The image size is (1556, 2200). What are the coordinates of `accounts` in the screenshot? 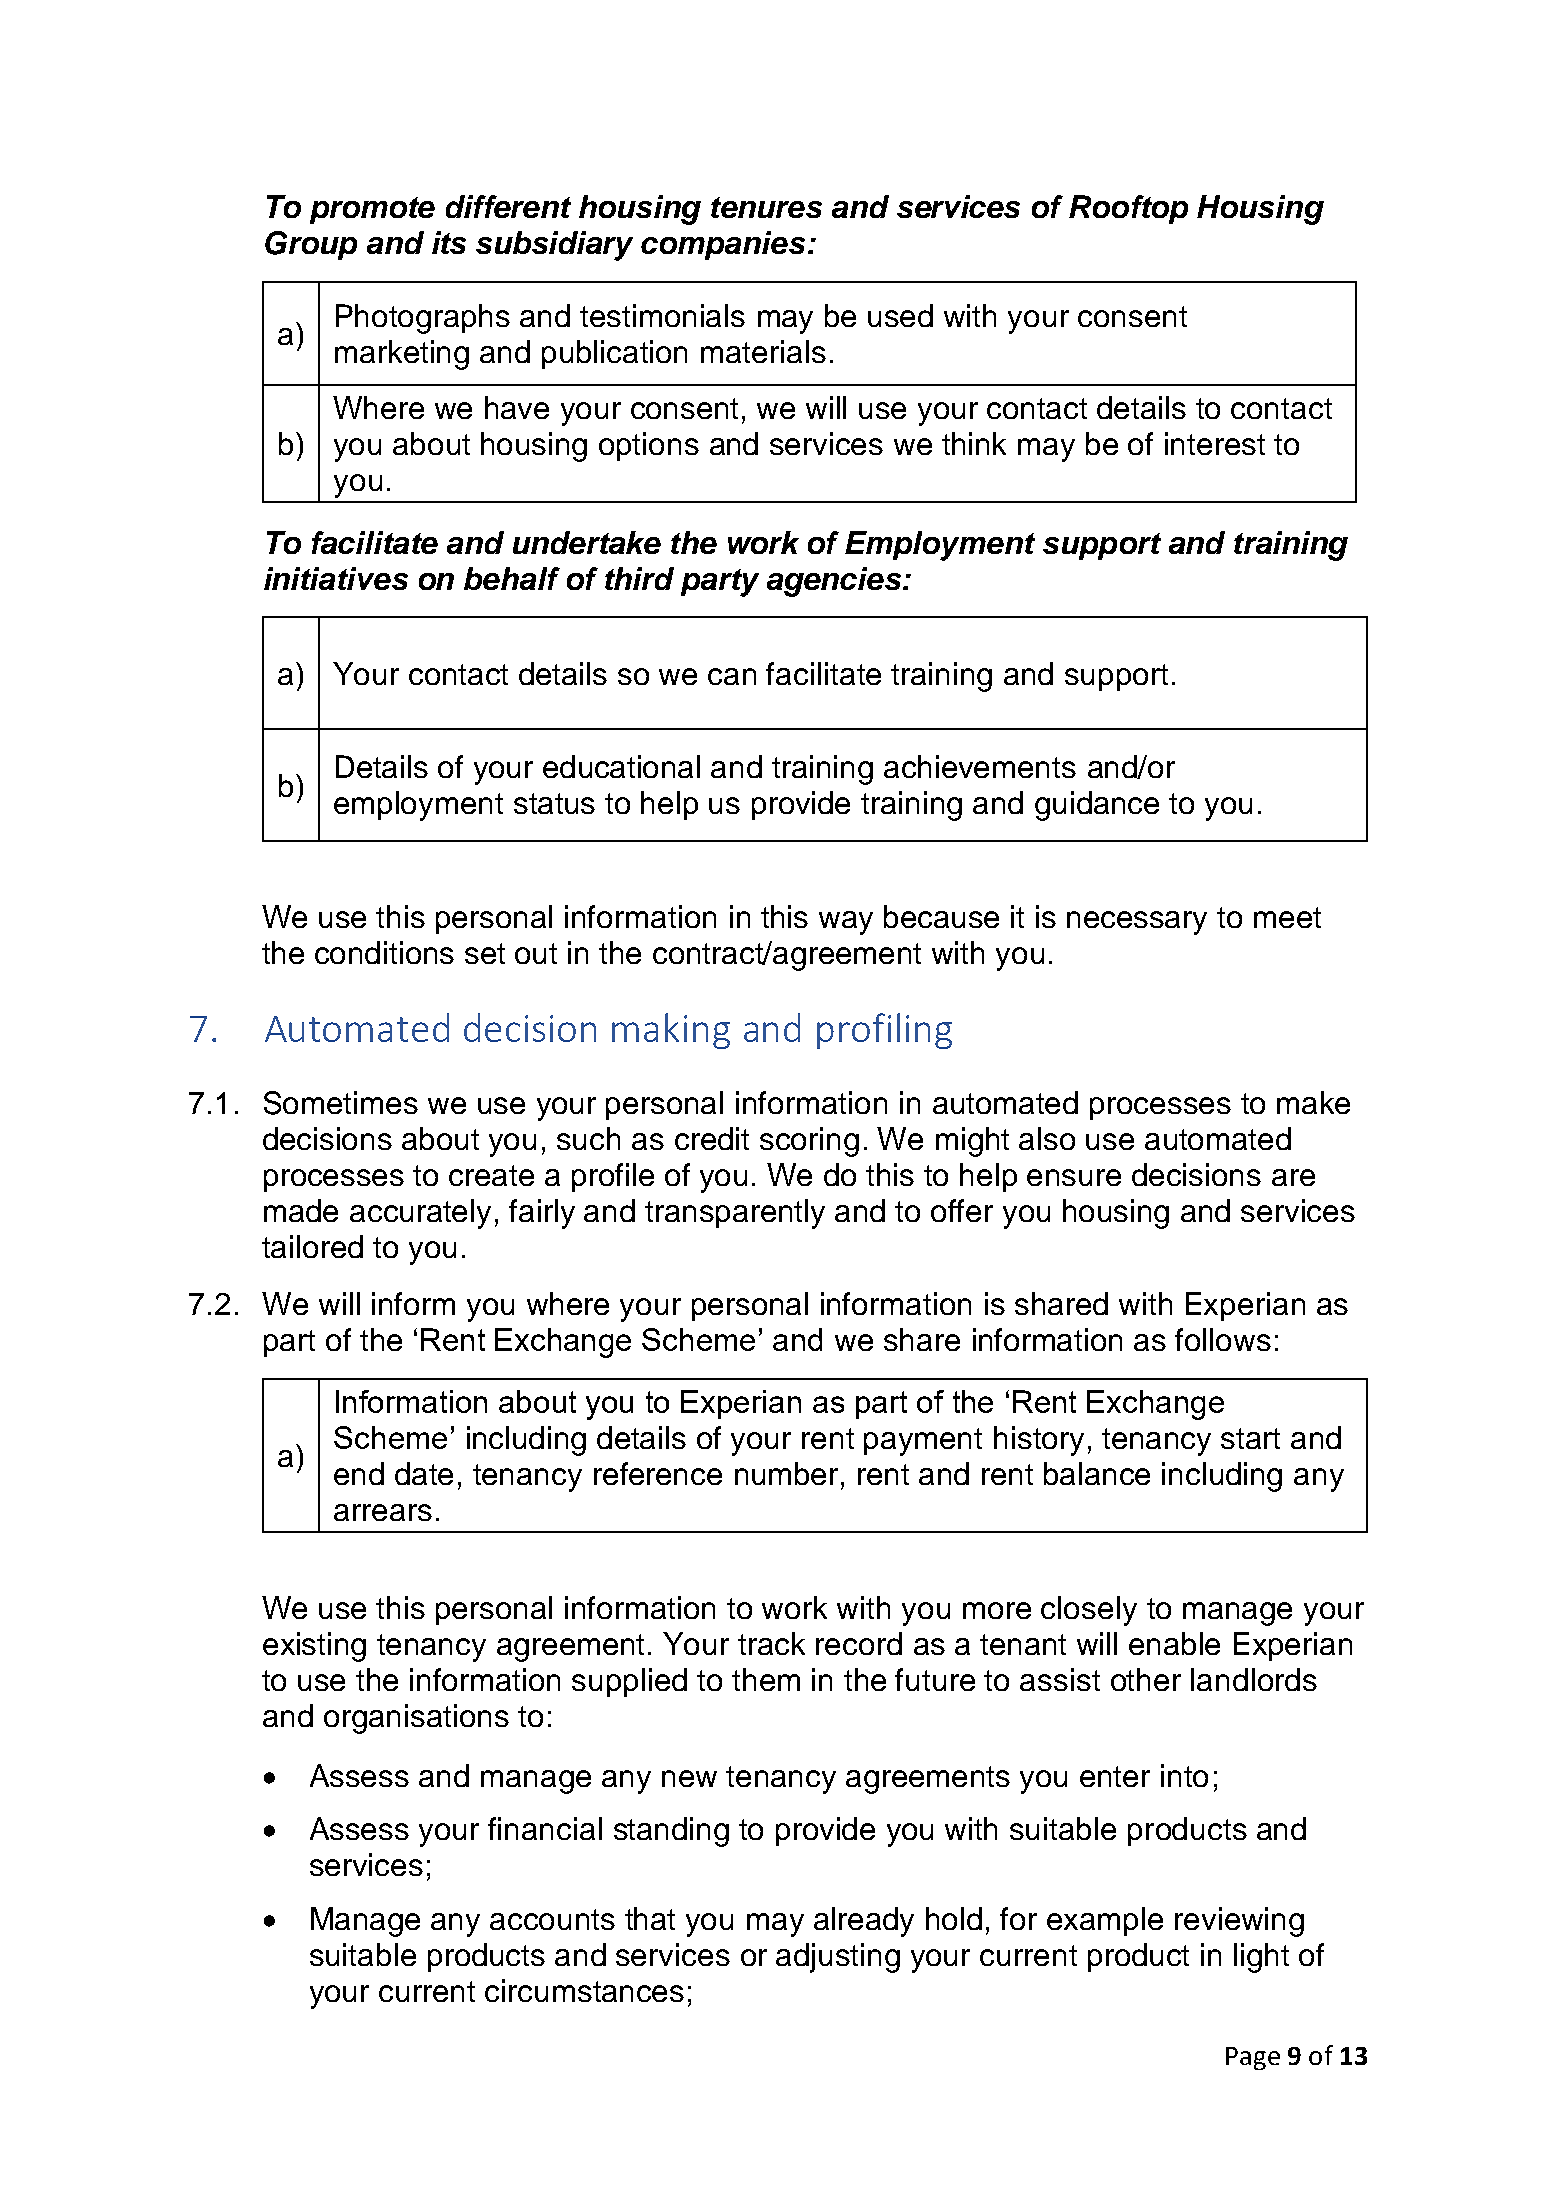 It's located at (552, 1919).
